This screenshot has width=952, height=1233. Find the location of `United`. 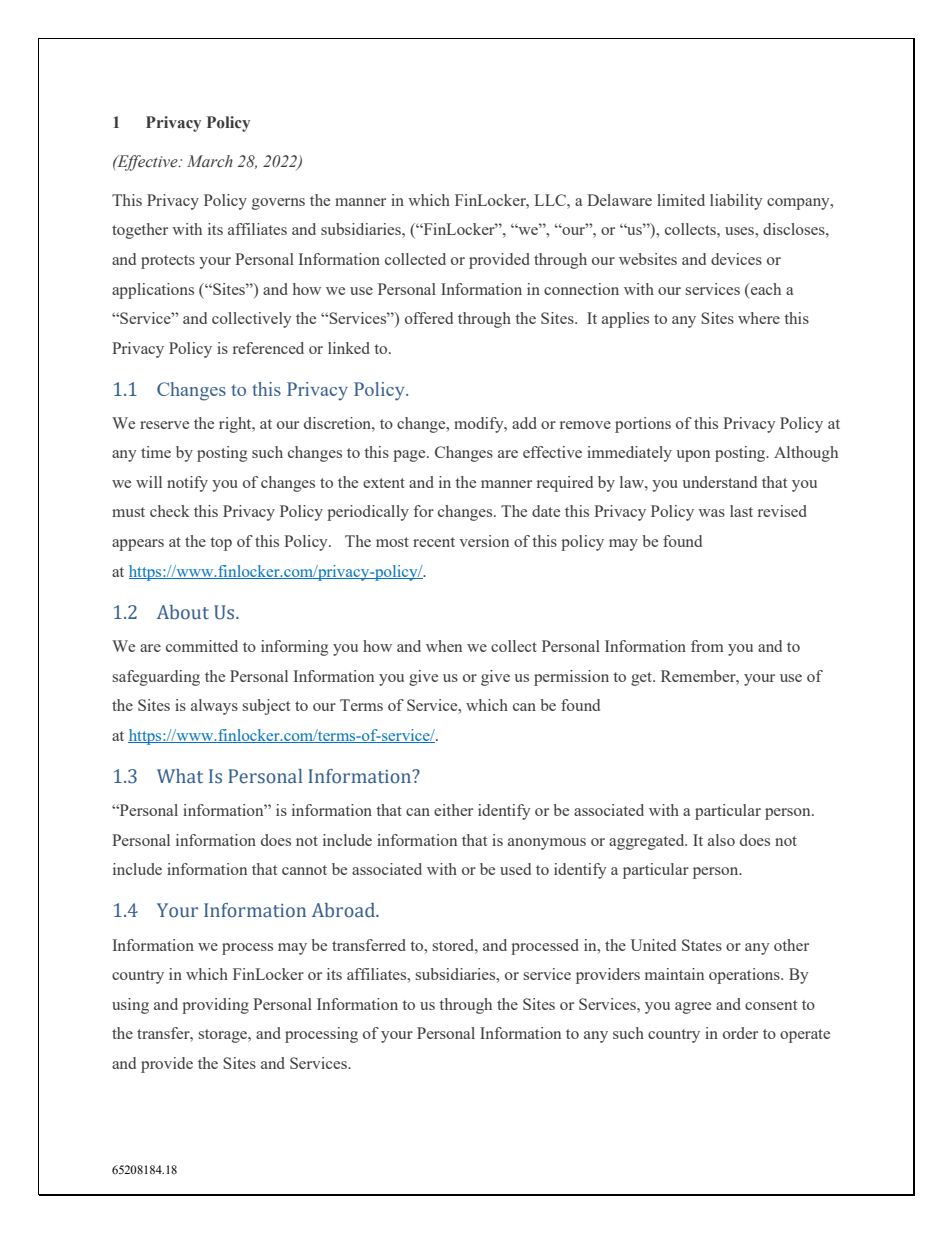

United is located at coordinates (653, 945).
